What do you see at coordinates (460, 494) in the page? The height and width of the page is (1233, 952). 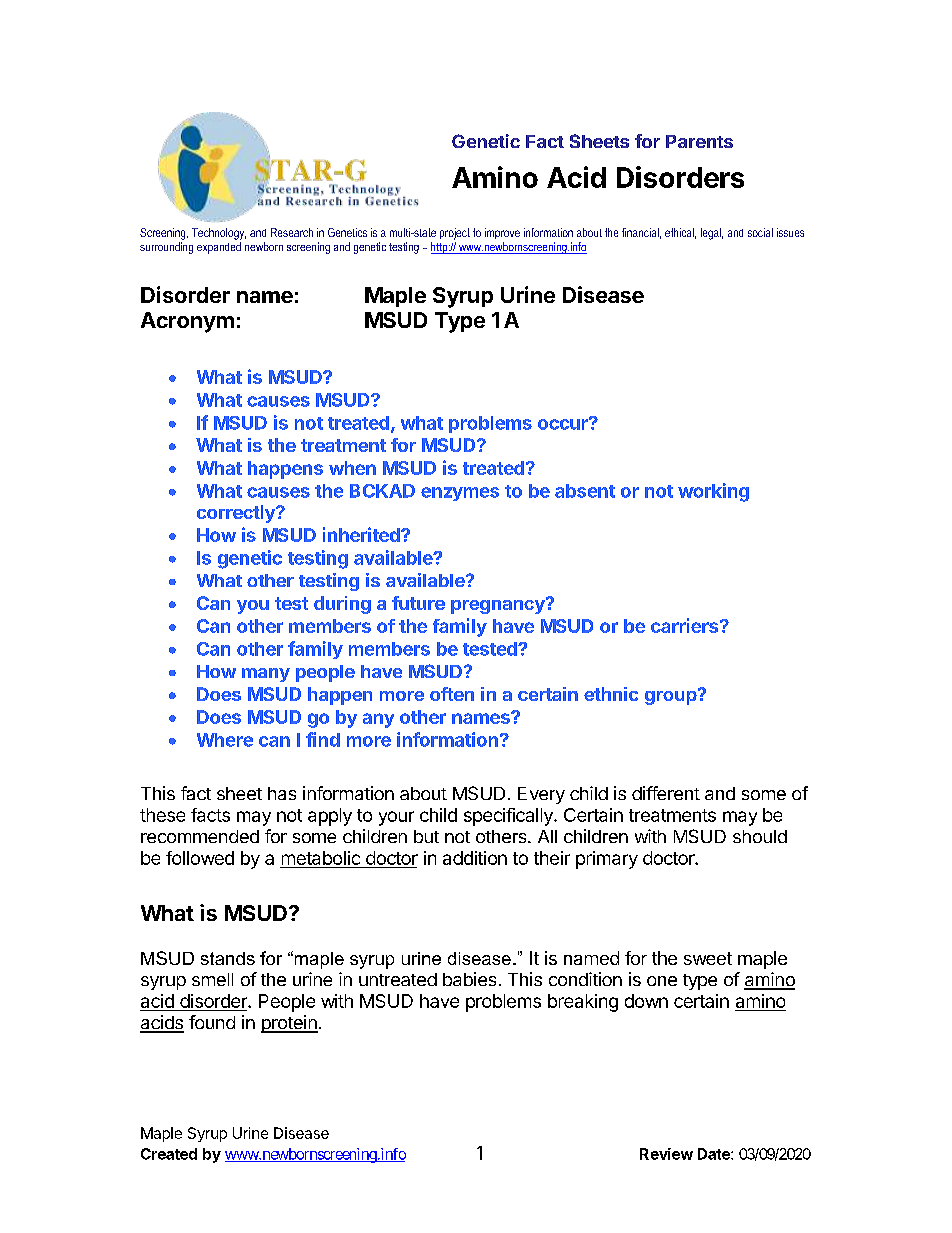 I see `enzymes` at bounding box center [460, 494].
